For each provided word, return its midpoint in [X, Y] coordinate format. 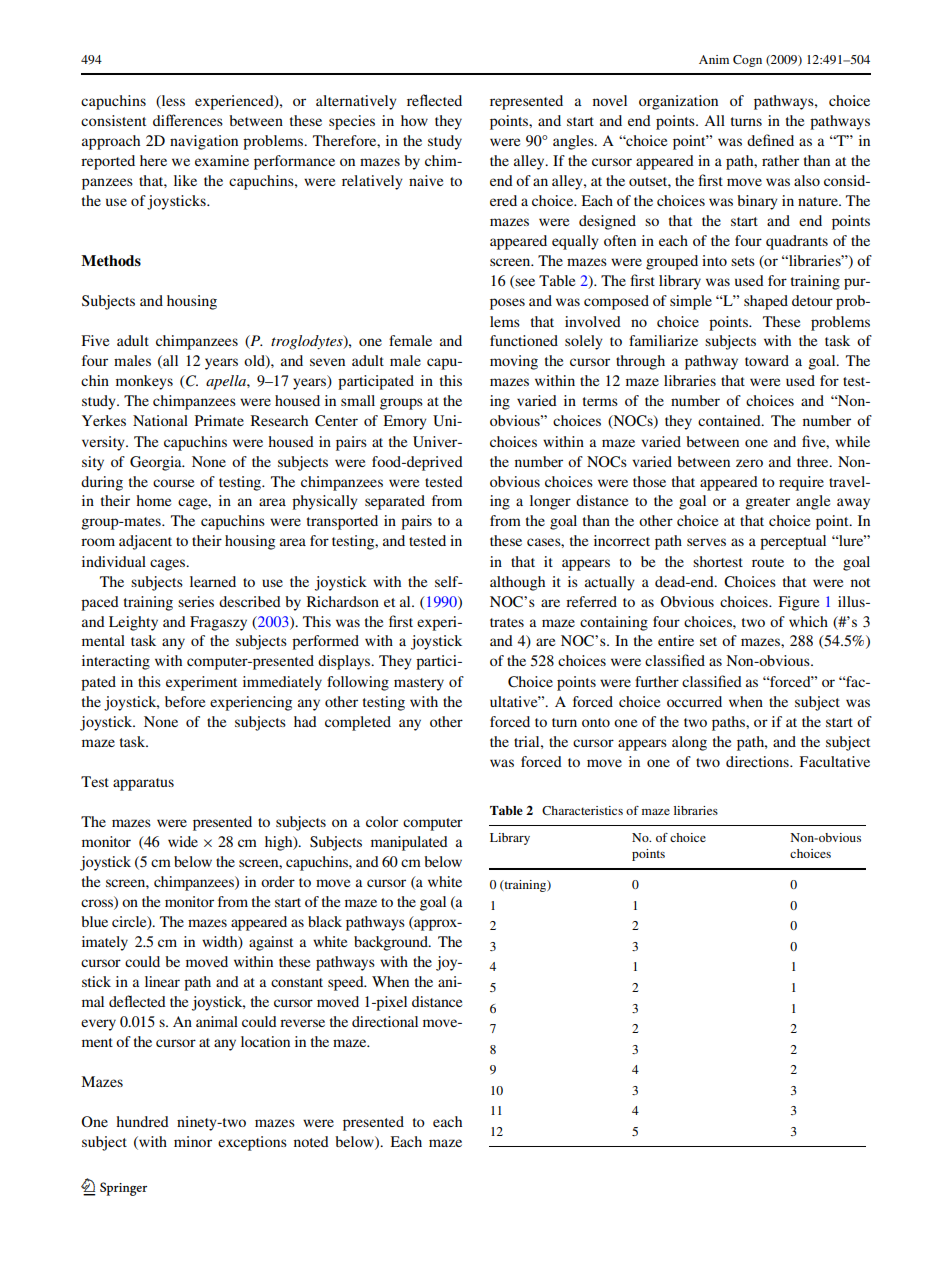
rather [780, 160]
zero [749, 463]
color [382, 821]
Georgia [157, 463]
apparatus [143, 784]
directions [758, 761]
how [414, 120]
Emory [405, 422]
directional [385, 1021]
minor [193, 1141]
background [392, 943]
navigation [204, 142]
